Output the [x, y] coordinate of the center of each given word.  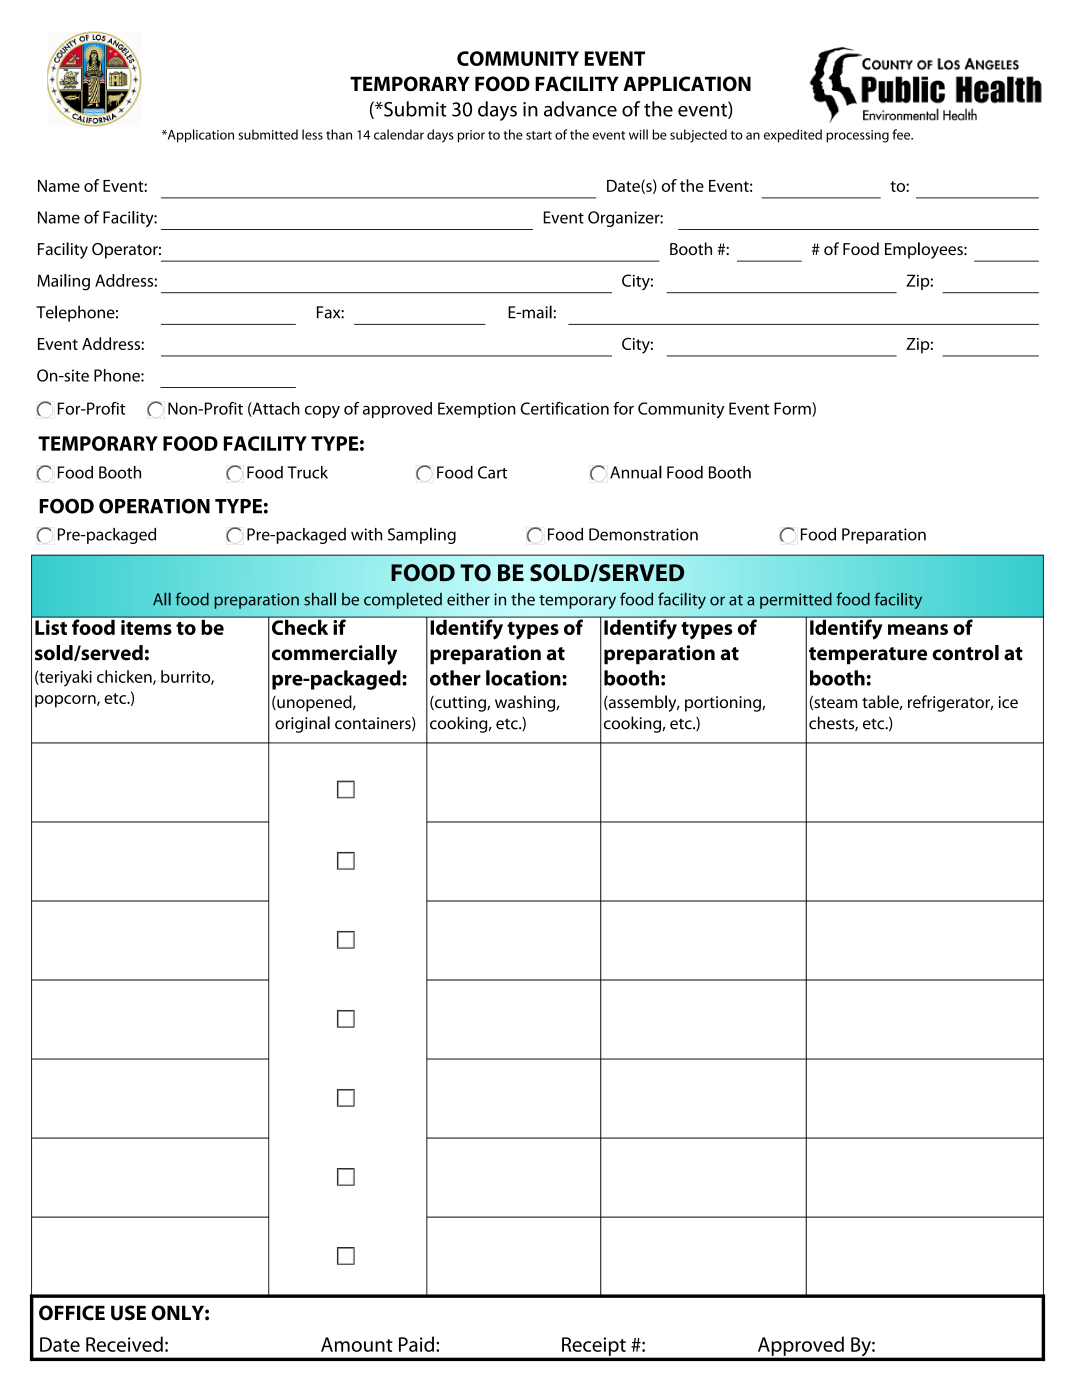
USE [128, 1313]
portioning [724, 704]
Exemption [477, 410]
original [302, 724]
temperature [868, 656]
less [312, 134]
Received [124, 1344]
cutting [460, 704]
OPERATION [154, 506]
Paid [416, 1344]
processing [857, 136]
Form [793, 409]
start [539, 135]
